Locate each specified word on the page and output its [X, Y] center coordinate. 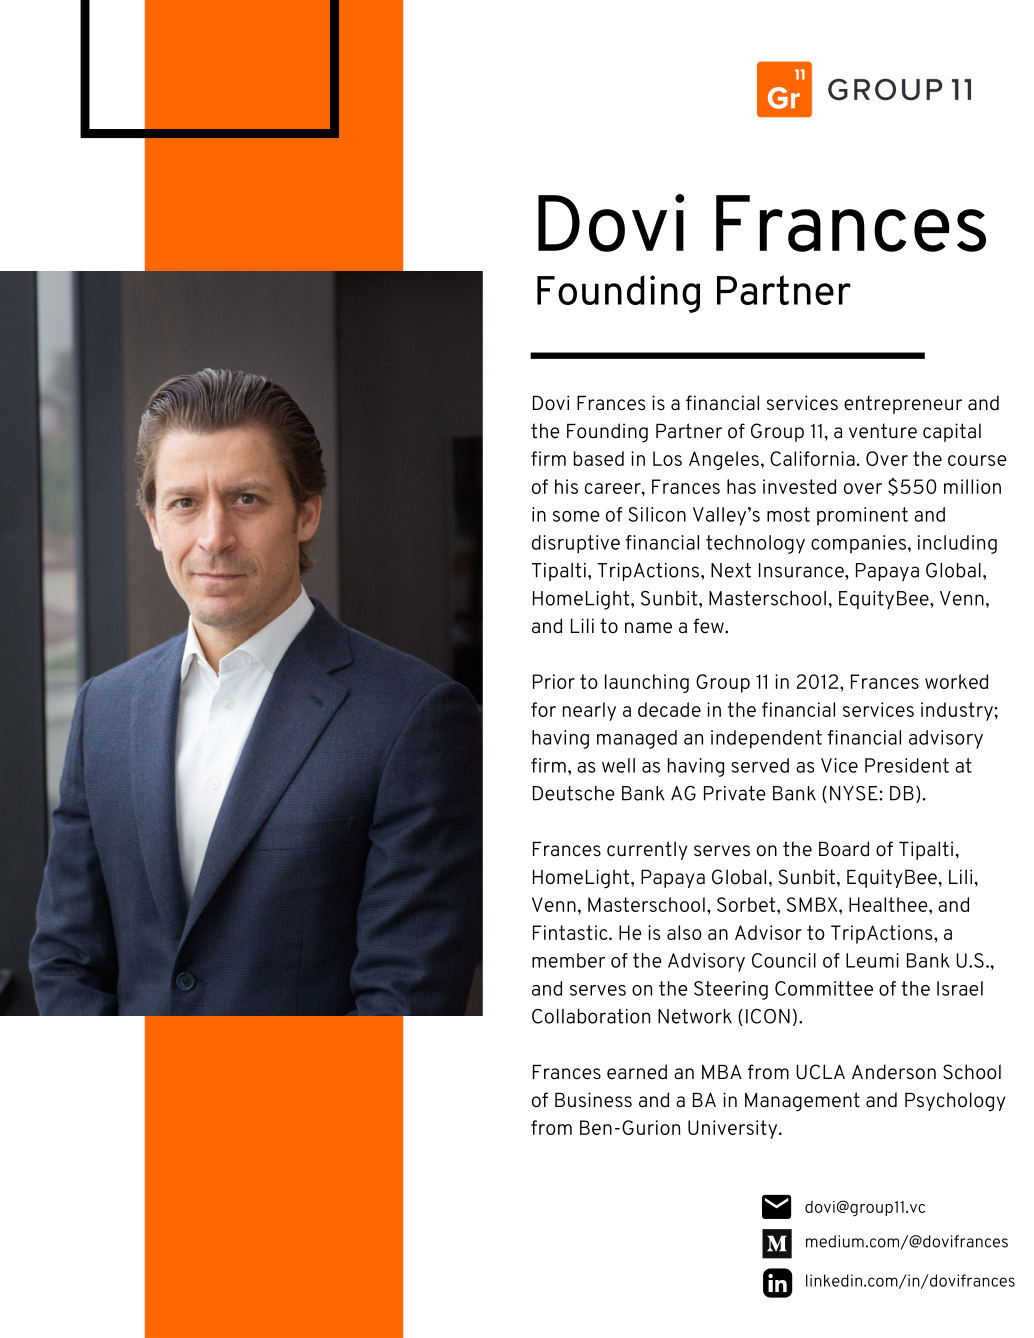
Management [802, 1102]
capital [952, 432]
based [599, 458]
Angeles [724, 460]
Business [593, 1100]
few [709, 626]
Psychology [955, 1102]
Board [844, 849]
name [648, 628]
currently [647, 850]
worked [956, 681]
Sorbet [747, 904]
